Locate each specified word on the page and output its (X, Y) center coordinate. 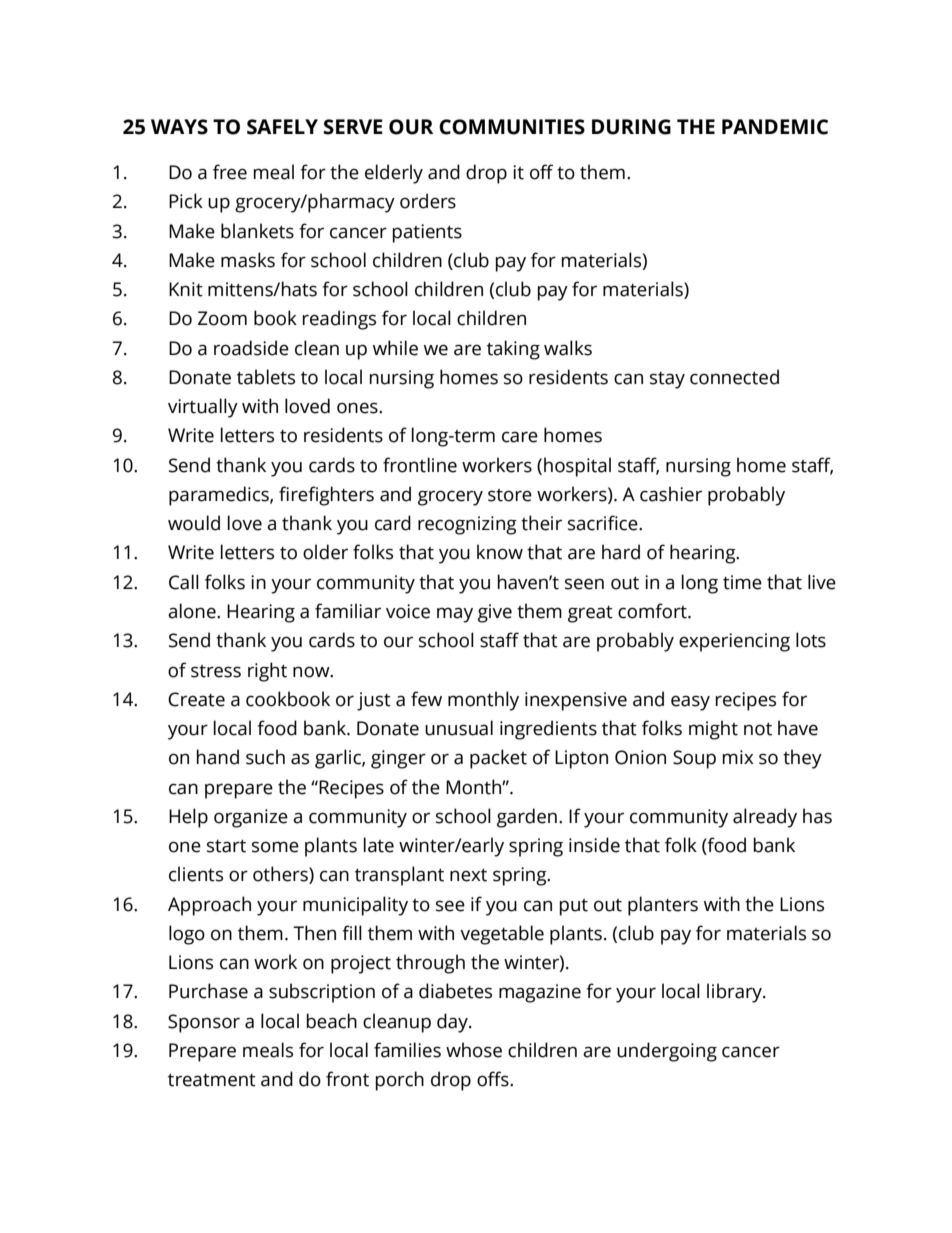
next (468, 875)
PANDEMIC (775, 127)
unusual (459, 728)
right (267, 672)
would (194, 523)
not (758, 729)
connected (734, 377)
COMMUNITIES (512, 127)
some (275, 847)
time (742, 582)
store (510, 495)
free (230, 172)
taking (513, 350)
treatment (212, 1080)
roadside (251, 348)
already (765, 818)
